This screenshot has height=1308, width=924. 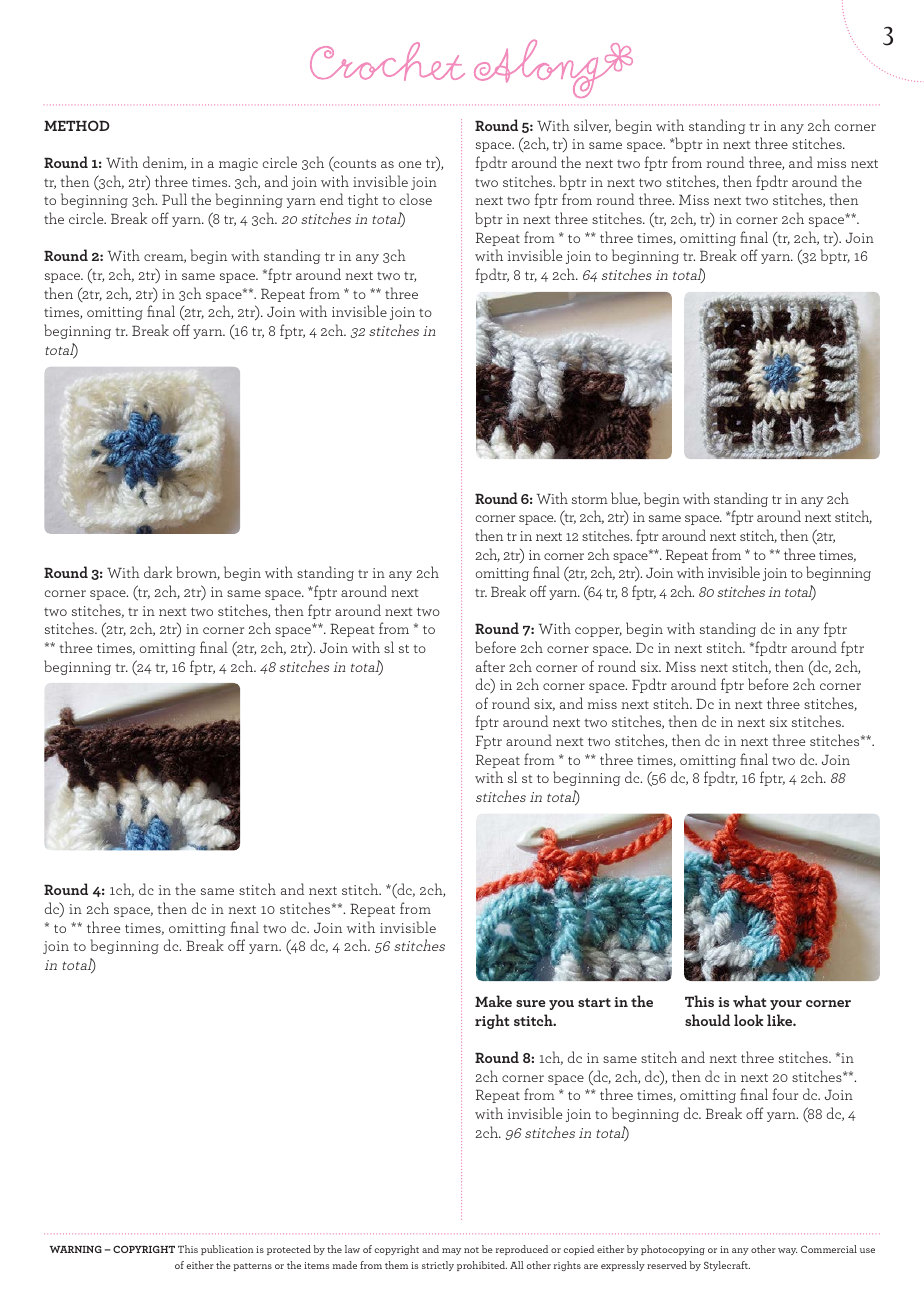 I want to click on one, so click(x=410, y=164).
